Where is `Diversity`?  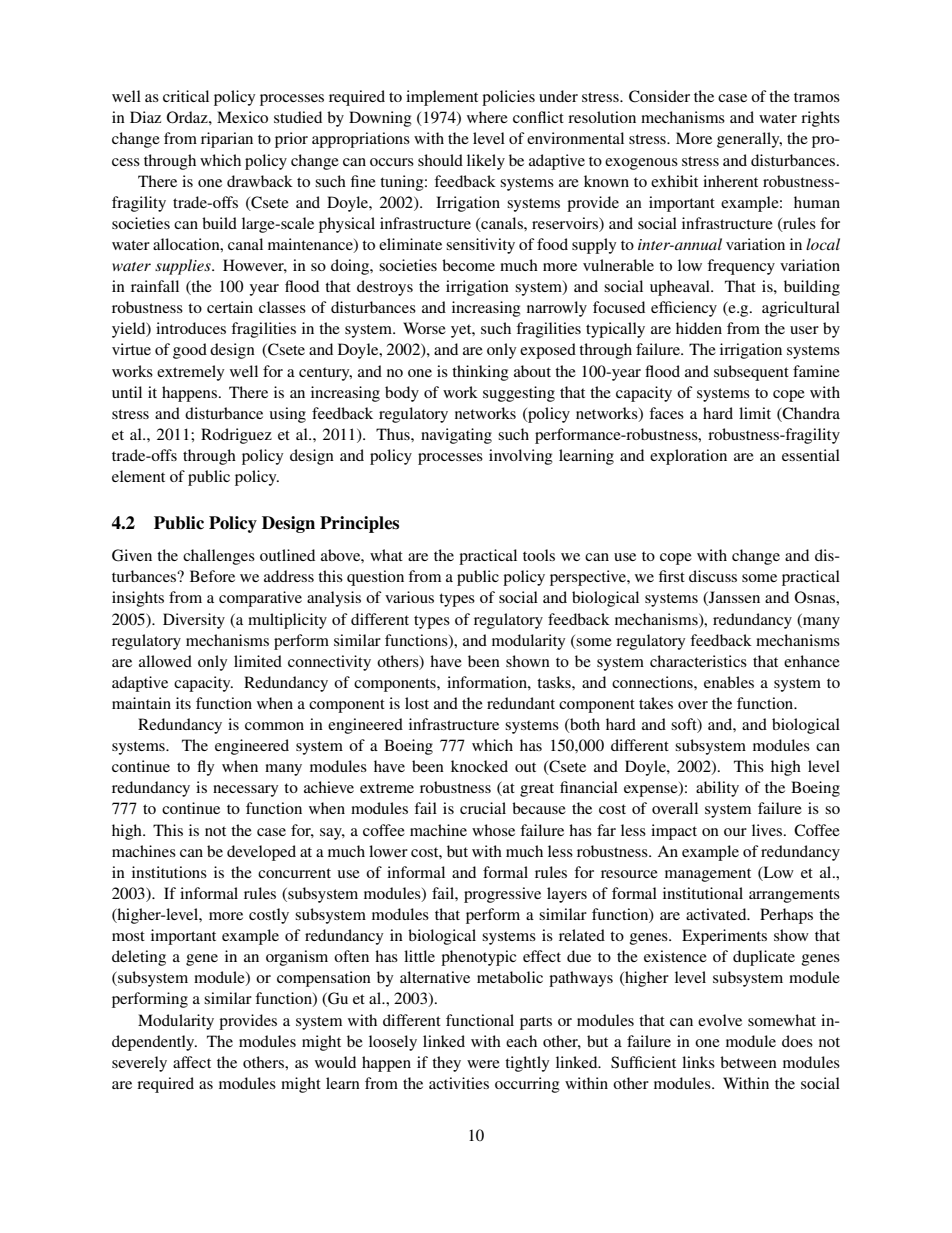
Diversity is located at coordinates (194, 621).
